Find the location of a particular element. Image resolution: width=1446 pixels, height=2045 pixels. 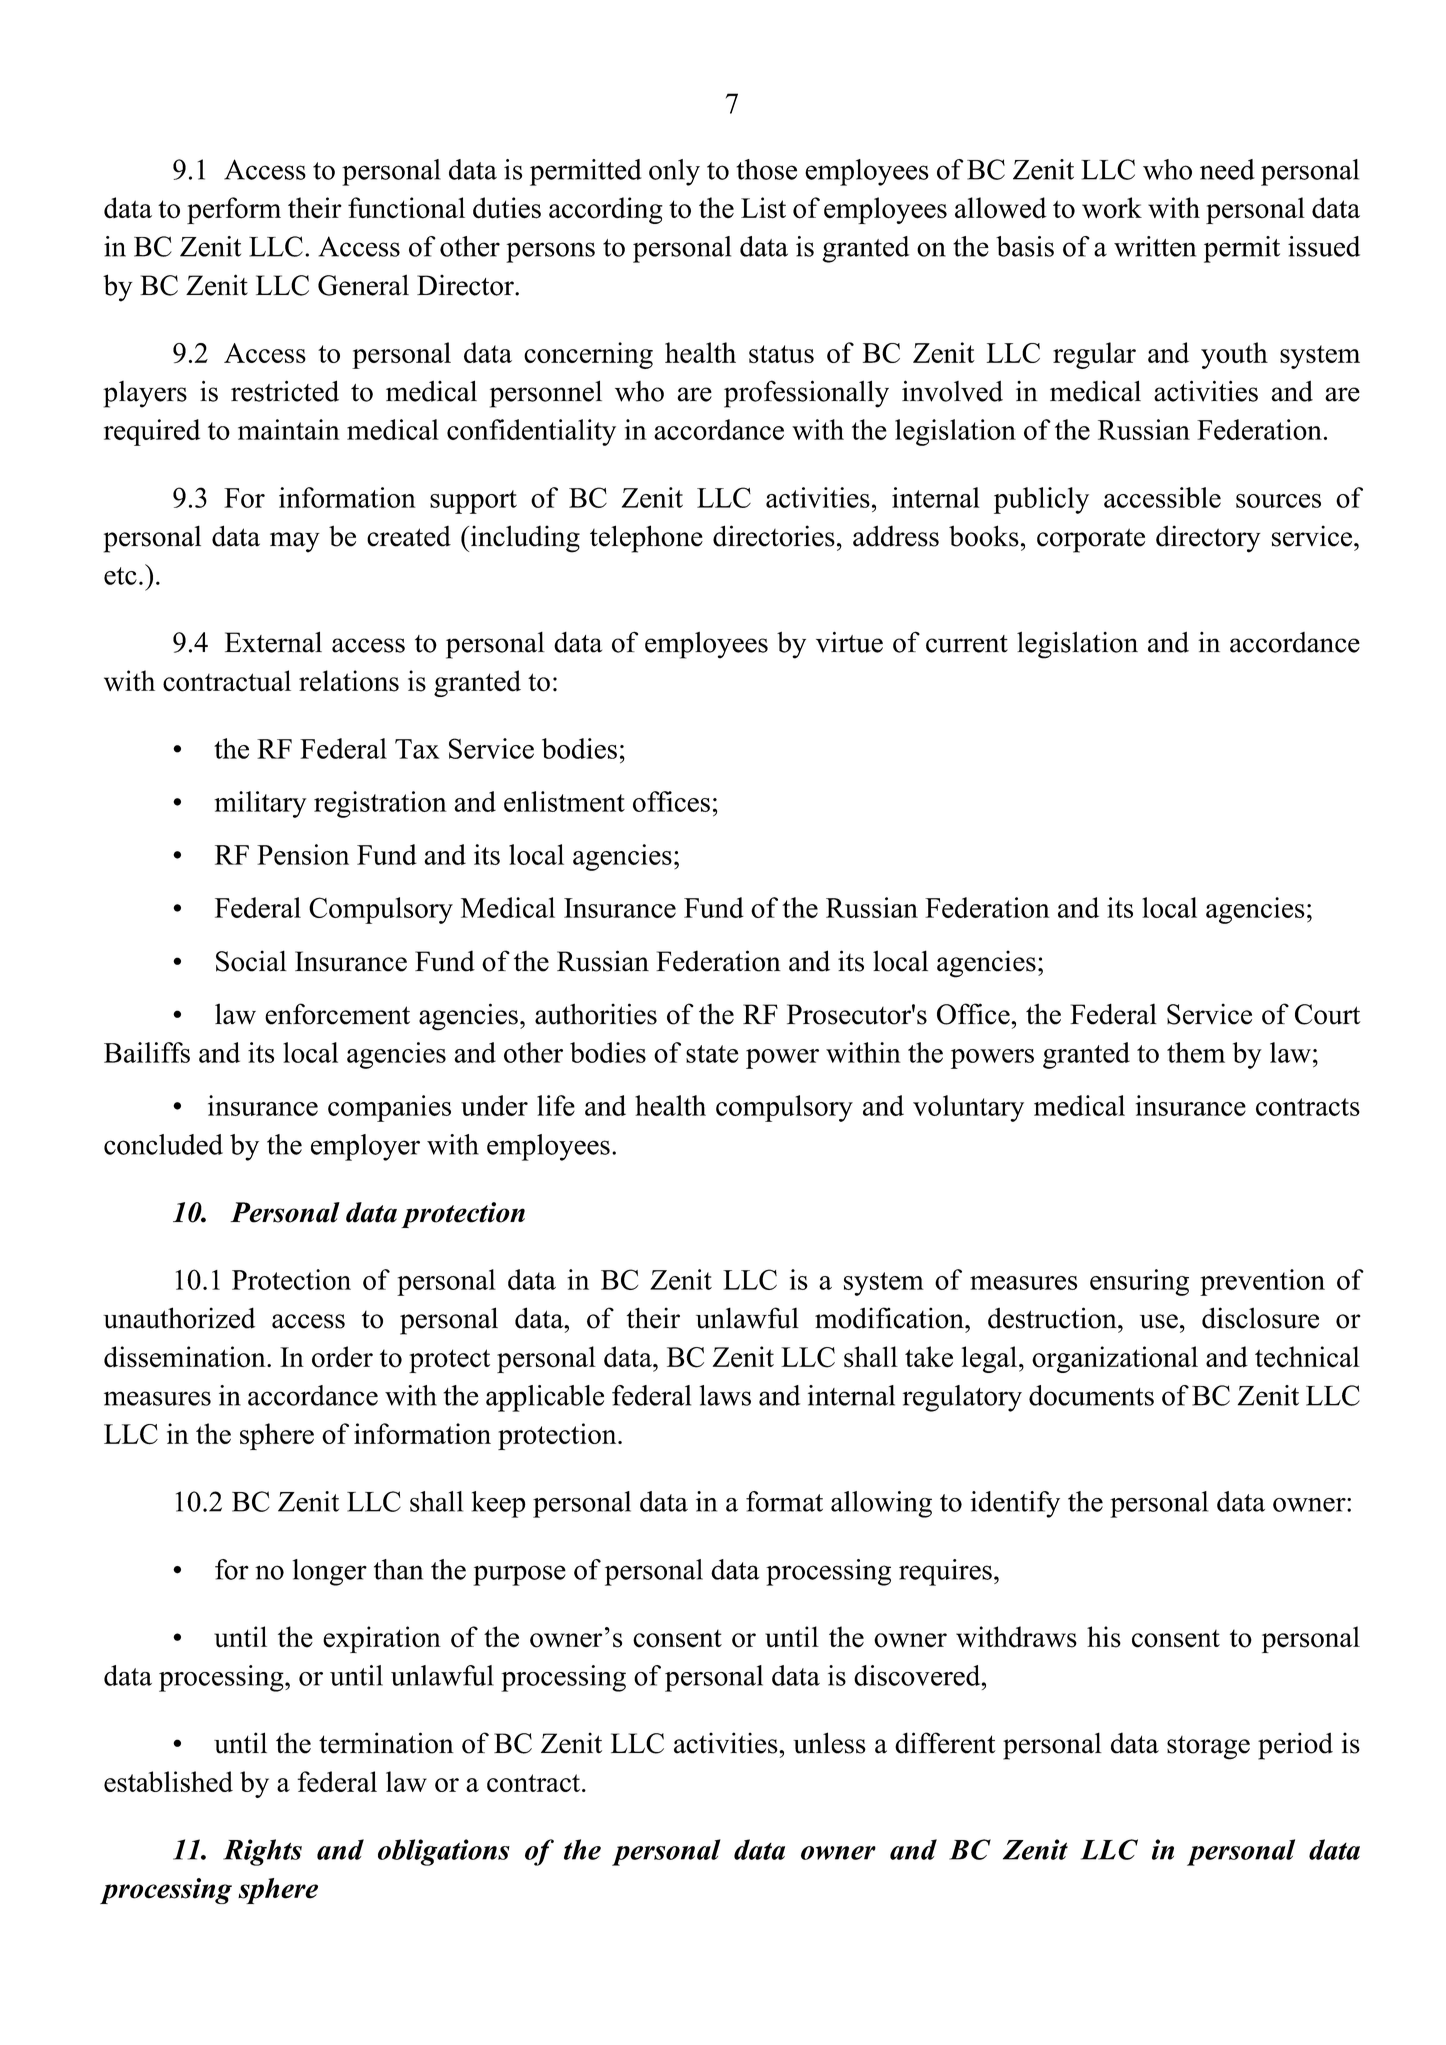

Rights is located at coordinates (262, 1852).
